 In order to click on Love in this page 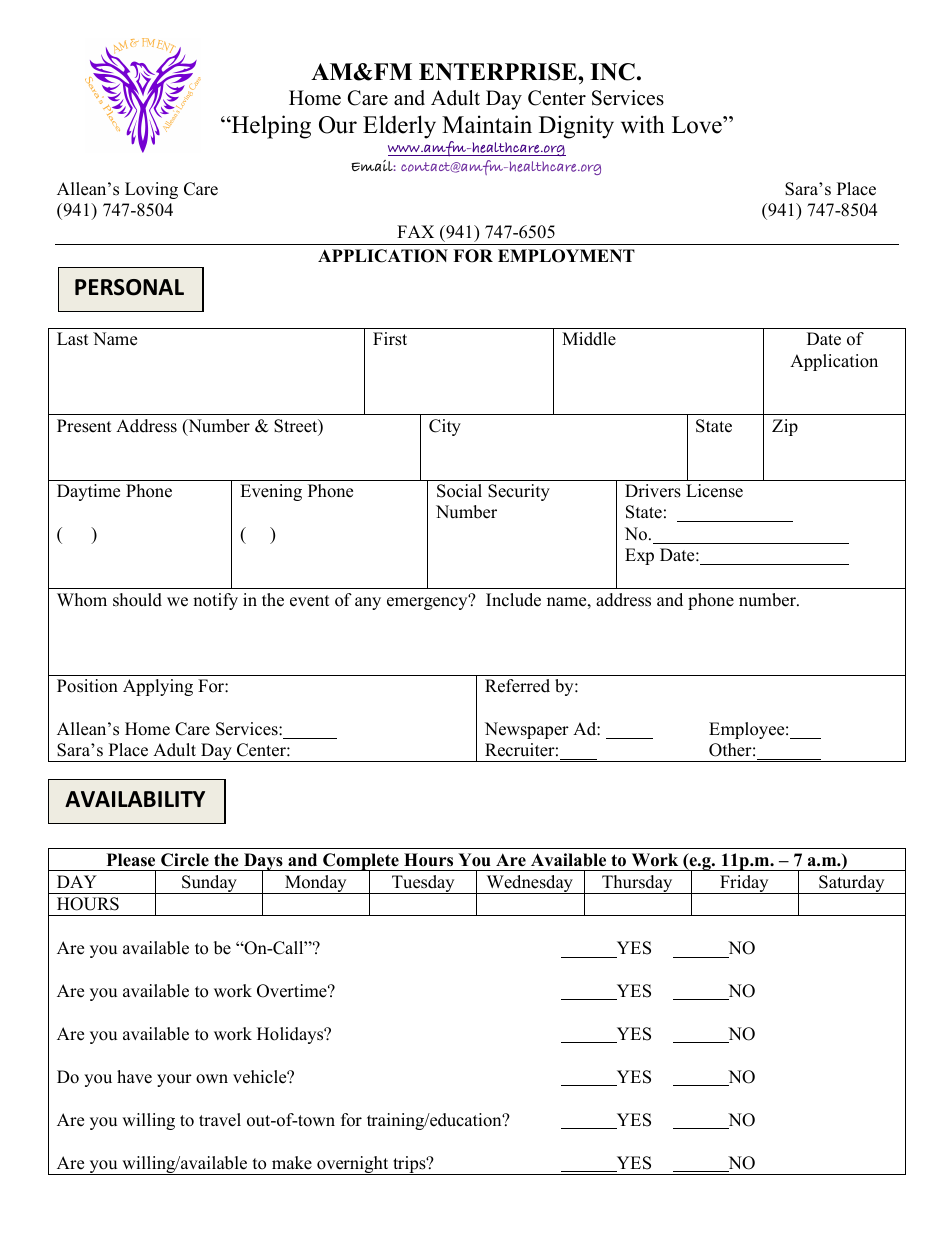, I will do `click(698, 125)`.
